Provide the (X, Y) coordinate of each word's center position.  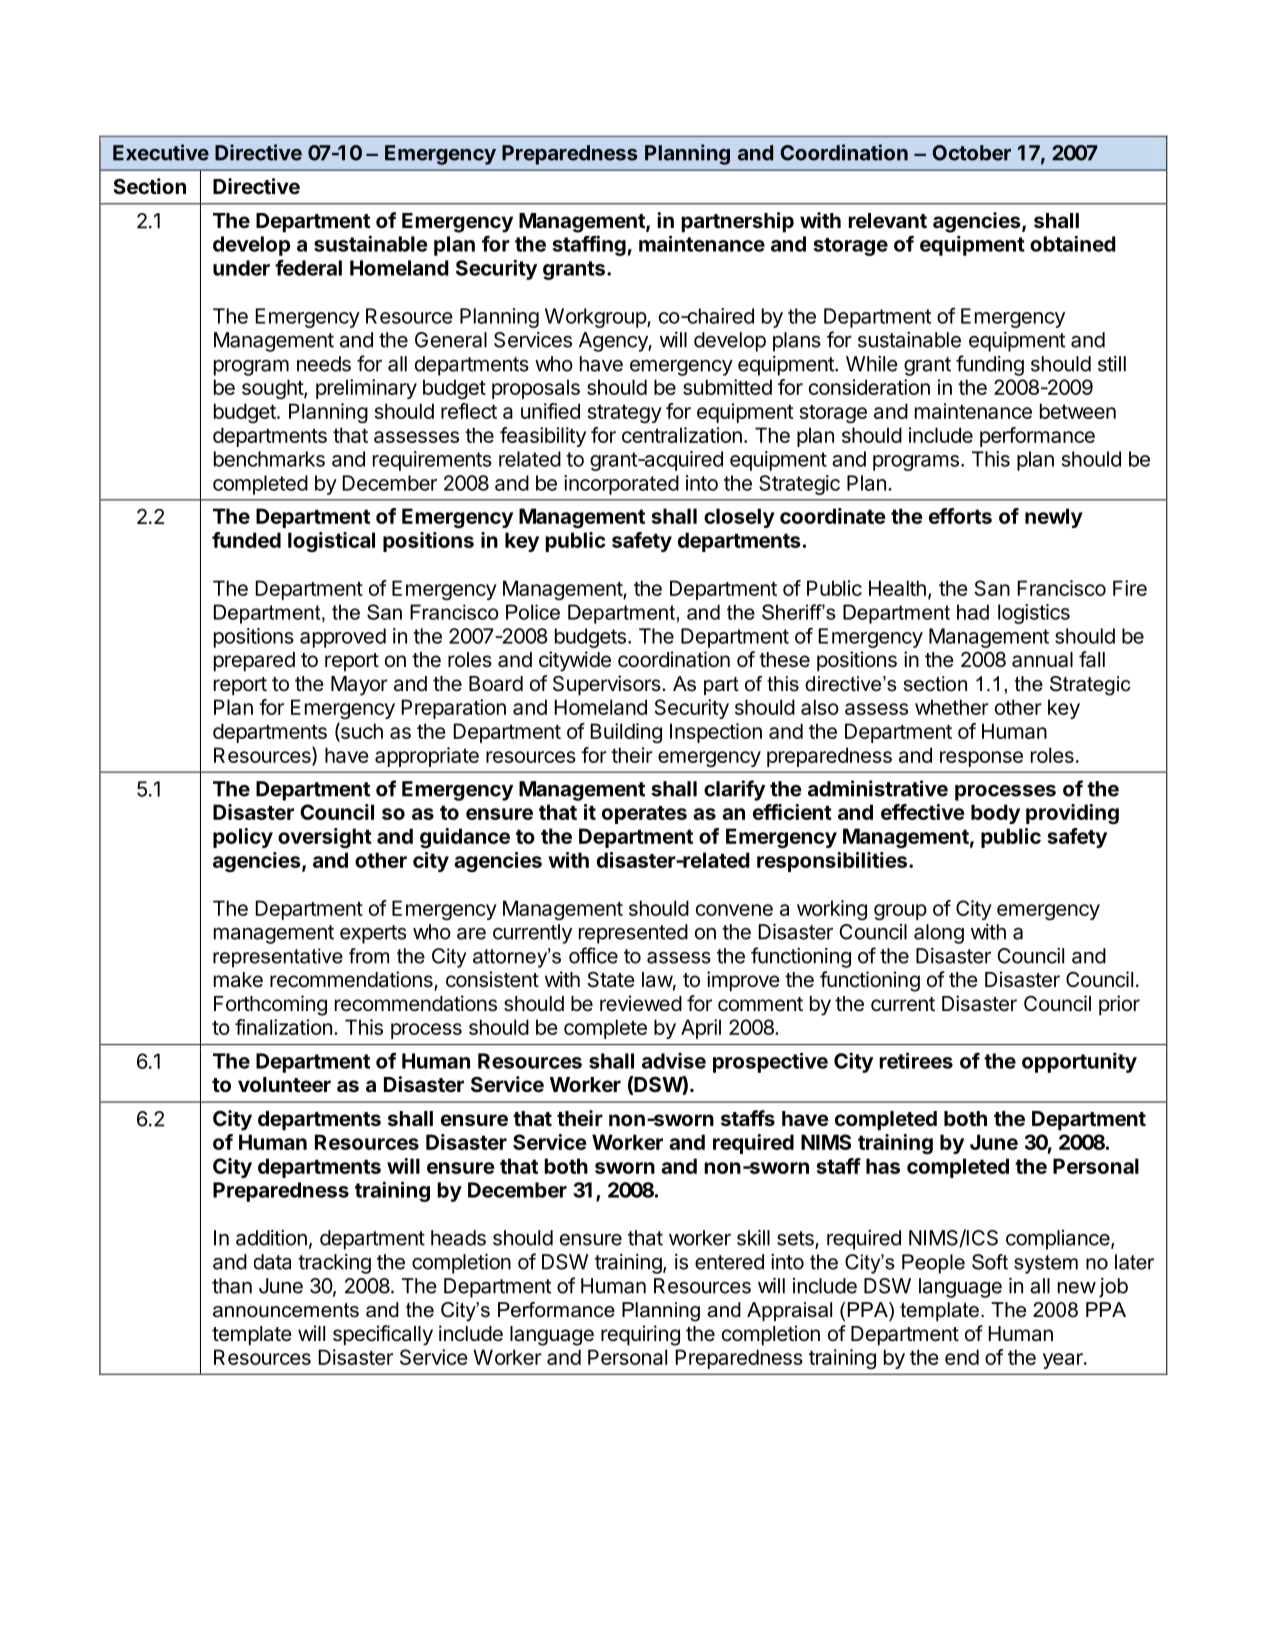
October (971, 153)
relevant (887, 220)
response (981, 759)
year (1064, 1361)
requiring (640, 1335)
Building (626, 733)
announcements (286, 1310)
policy (243, 838)
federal (308, 267)
